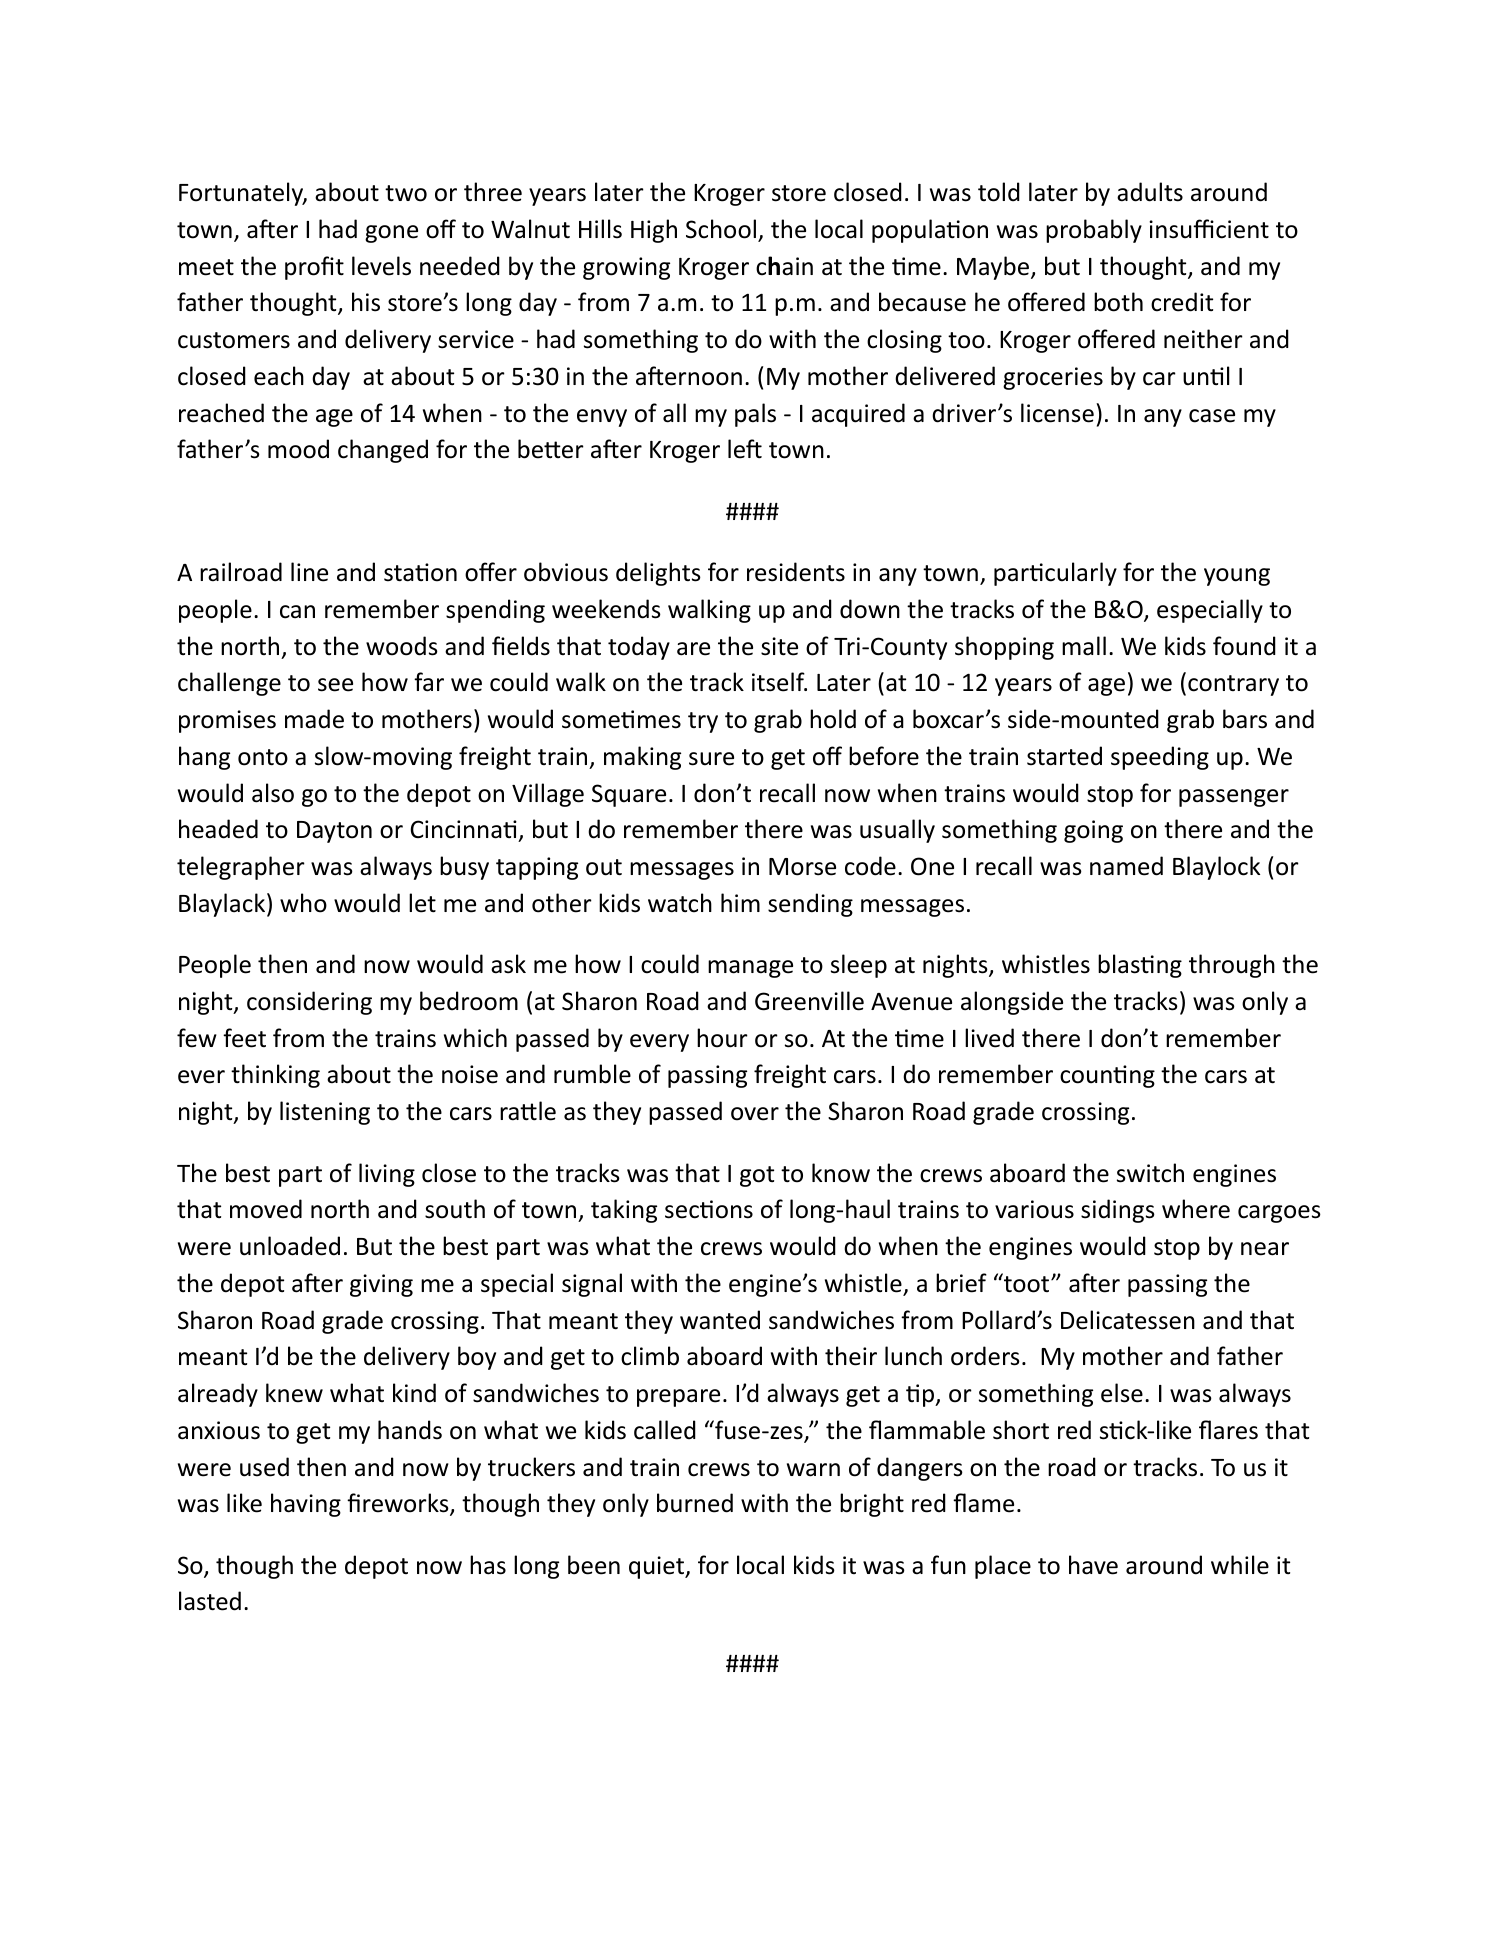 The width and height of the screenshot is (1505, 1947). I want to click on having, so click(306, 1505).
